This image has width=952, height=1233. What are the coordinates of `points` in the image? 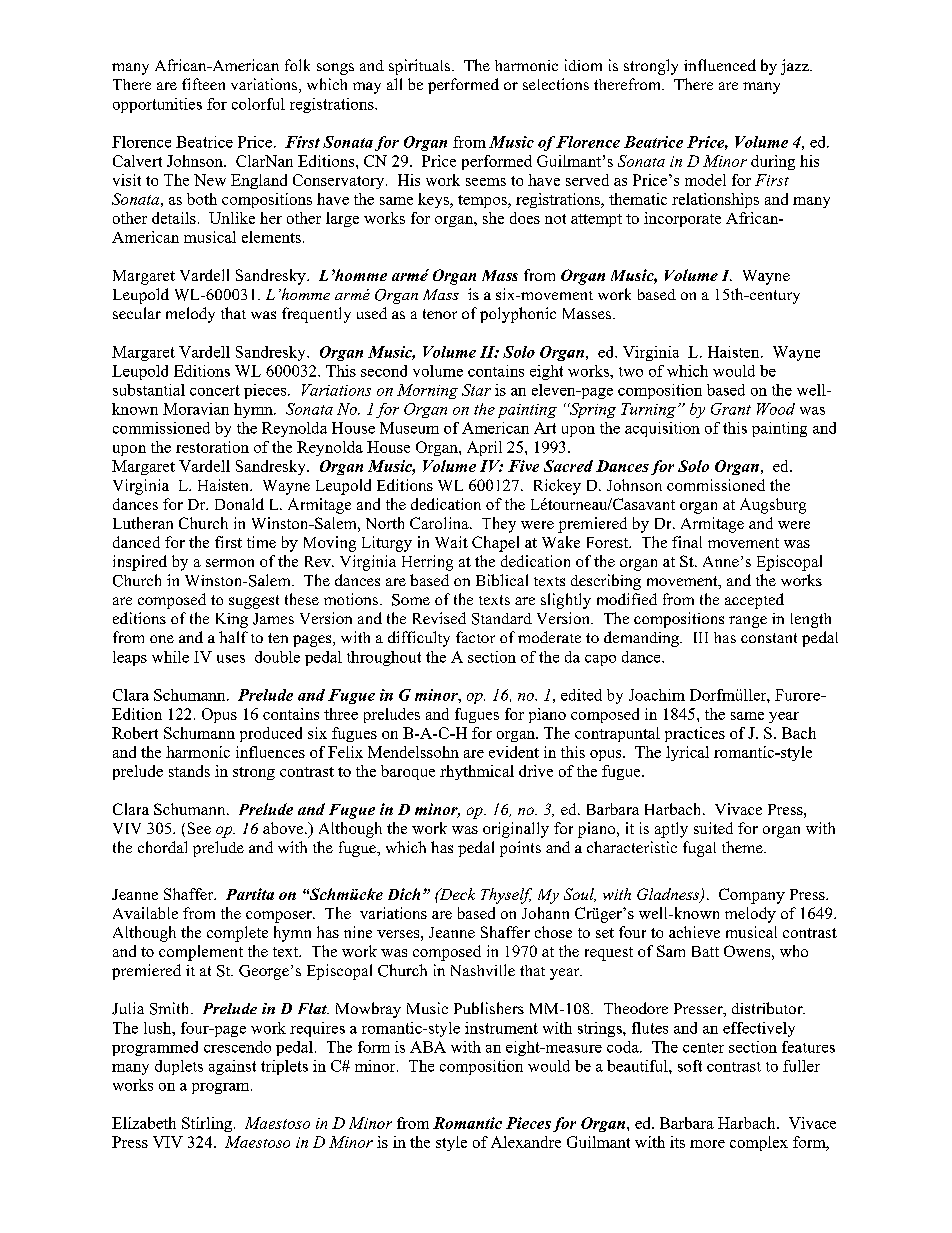 It's located at (520, 849).
